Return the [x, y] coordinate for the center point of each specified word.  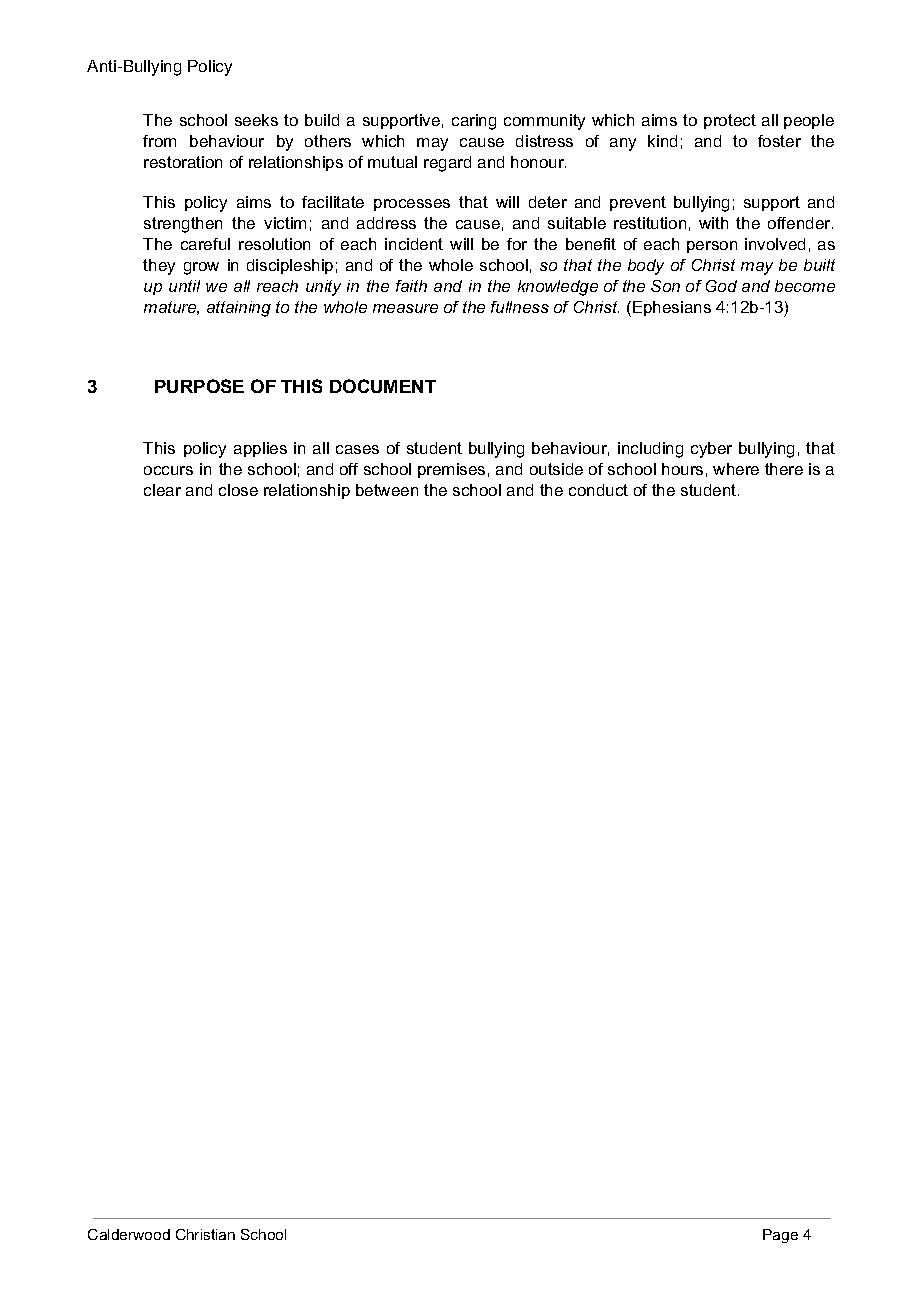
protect [730, 121]
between [387, 490]
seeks [256, 120]
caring [474, 122]
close [238, 490]
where [736, 469]
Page [780, 1236]
